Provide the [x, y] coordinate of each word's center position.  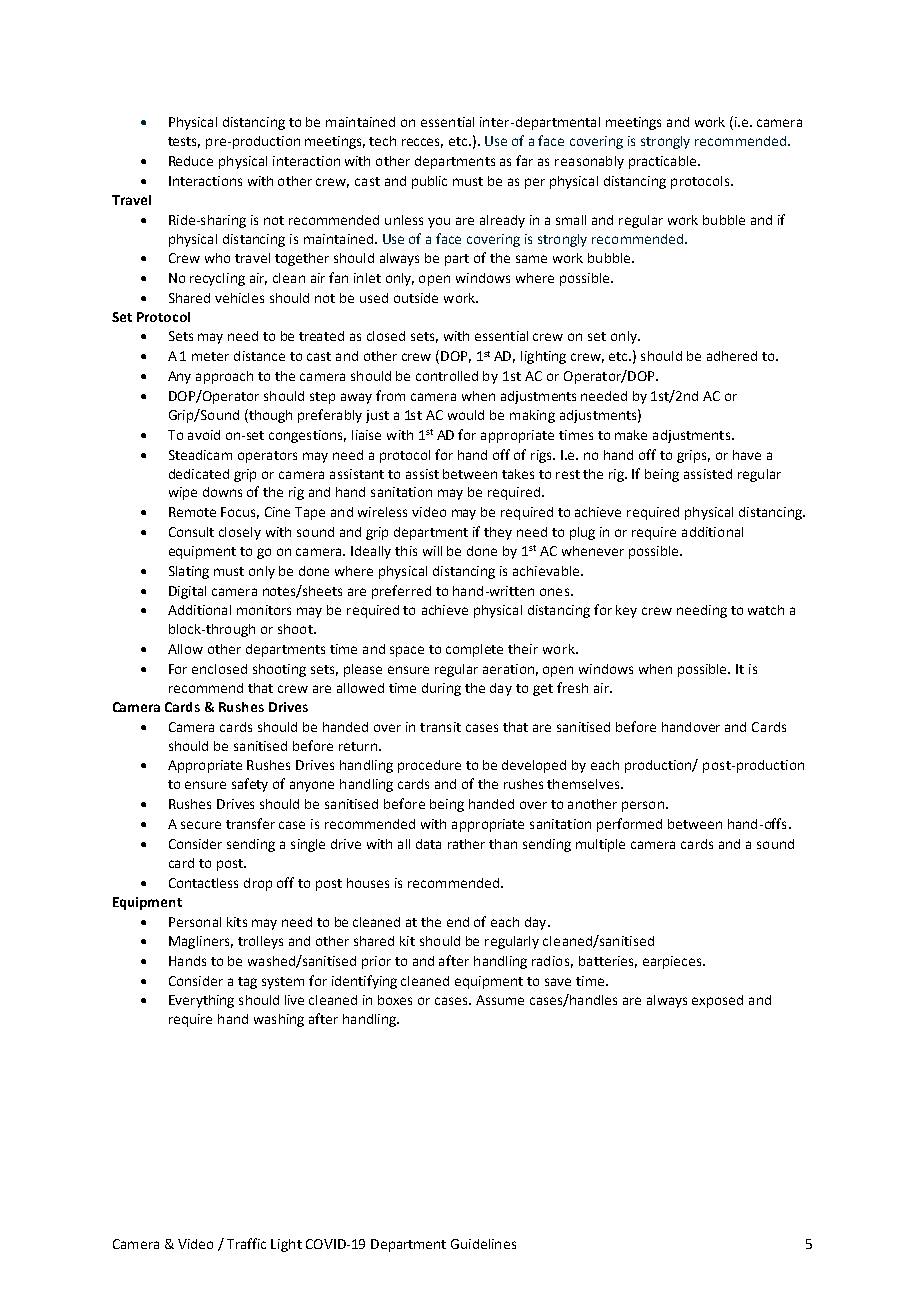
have [747, 455]
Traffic [246, 1243]
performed [629, 825]
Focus [240, 513]
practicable [664, 162]
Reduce [191, 161]
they [498, 533]
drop [258, 884]
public [429, 182]
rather [466, 844]
